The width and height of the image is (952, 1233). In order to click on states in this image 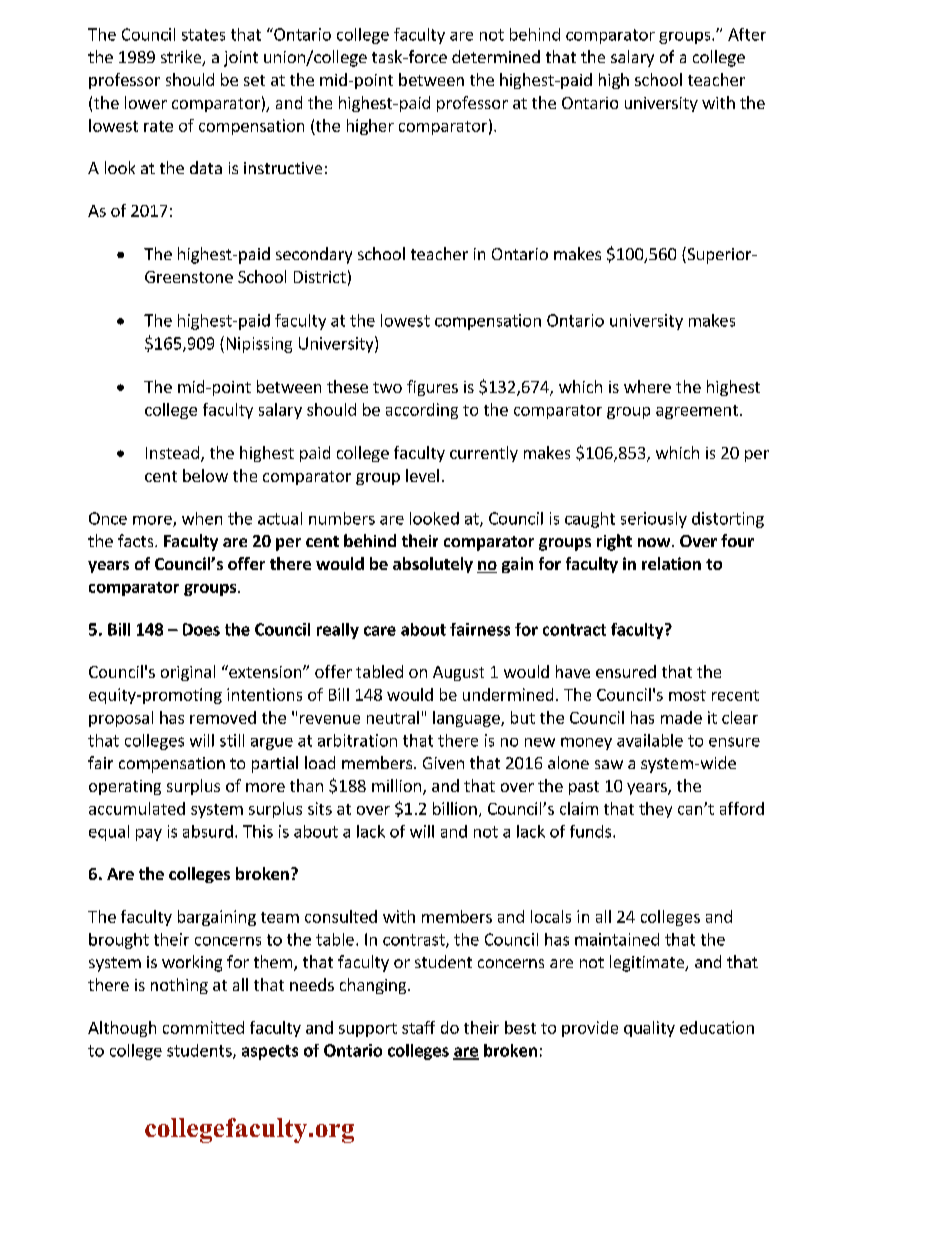, I will do `click(203, 35)`.
